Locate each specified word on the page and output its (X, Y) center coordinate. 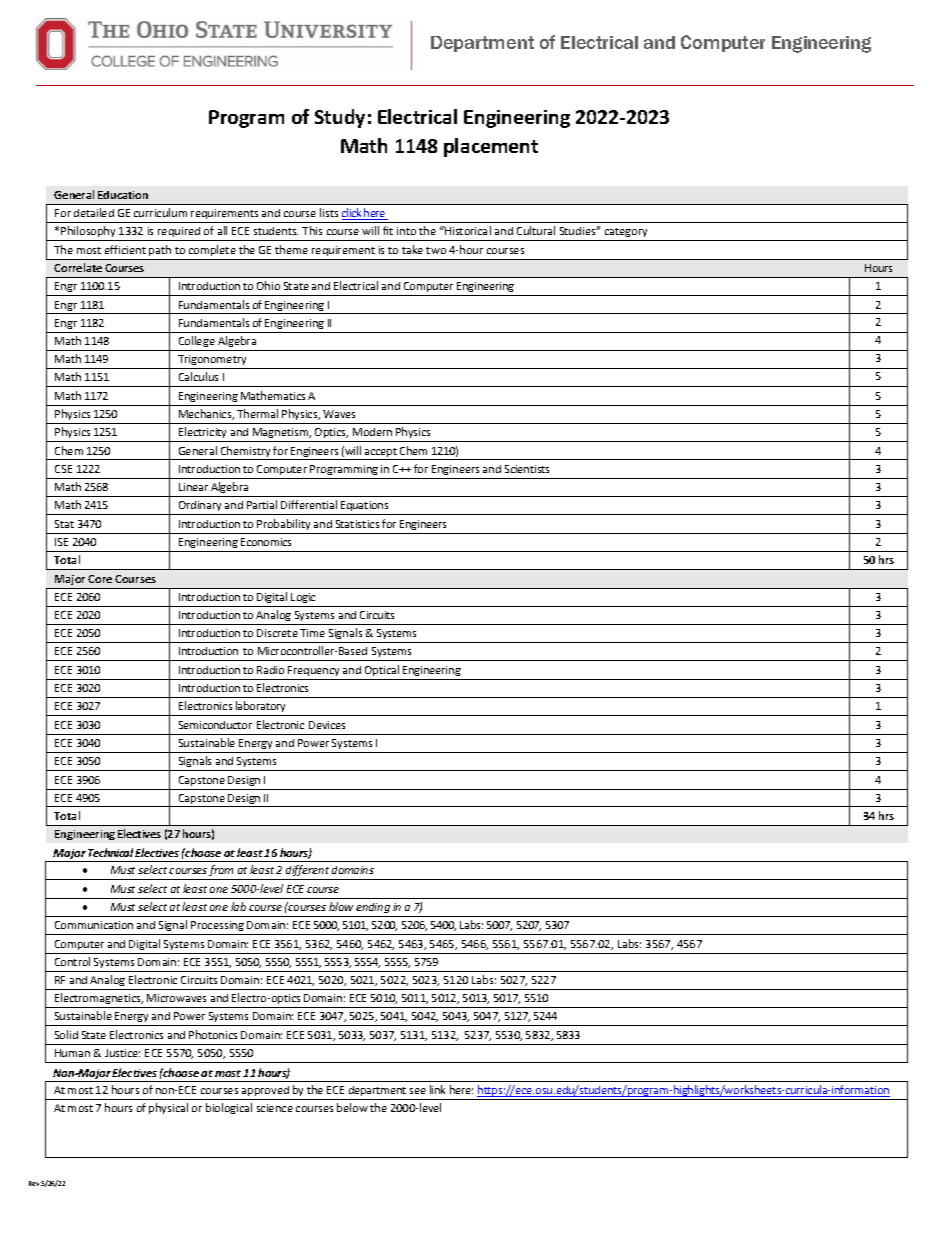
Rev (34, 1183)
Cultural (536, 230)
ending (373, 908)
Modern (372, 432)
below (352, 1107)
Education (123, 195)
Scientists (527, 469)
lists (329, 212)
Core (100, 579)
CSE (63, 469)
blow (341, 906)
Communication (94, 925)
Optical (382, 670)
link (437, 1089)
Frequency (313, 671)
